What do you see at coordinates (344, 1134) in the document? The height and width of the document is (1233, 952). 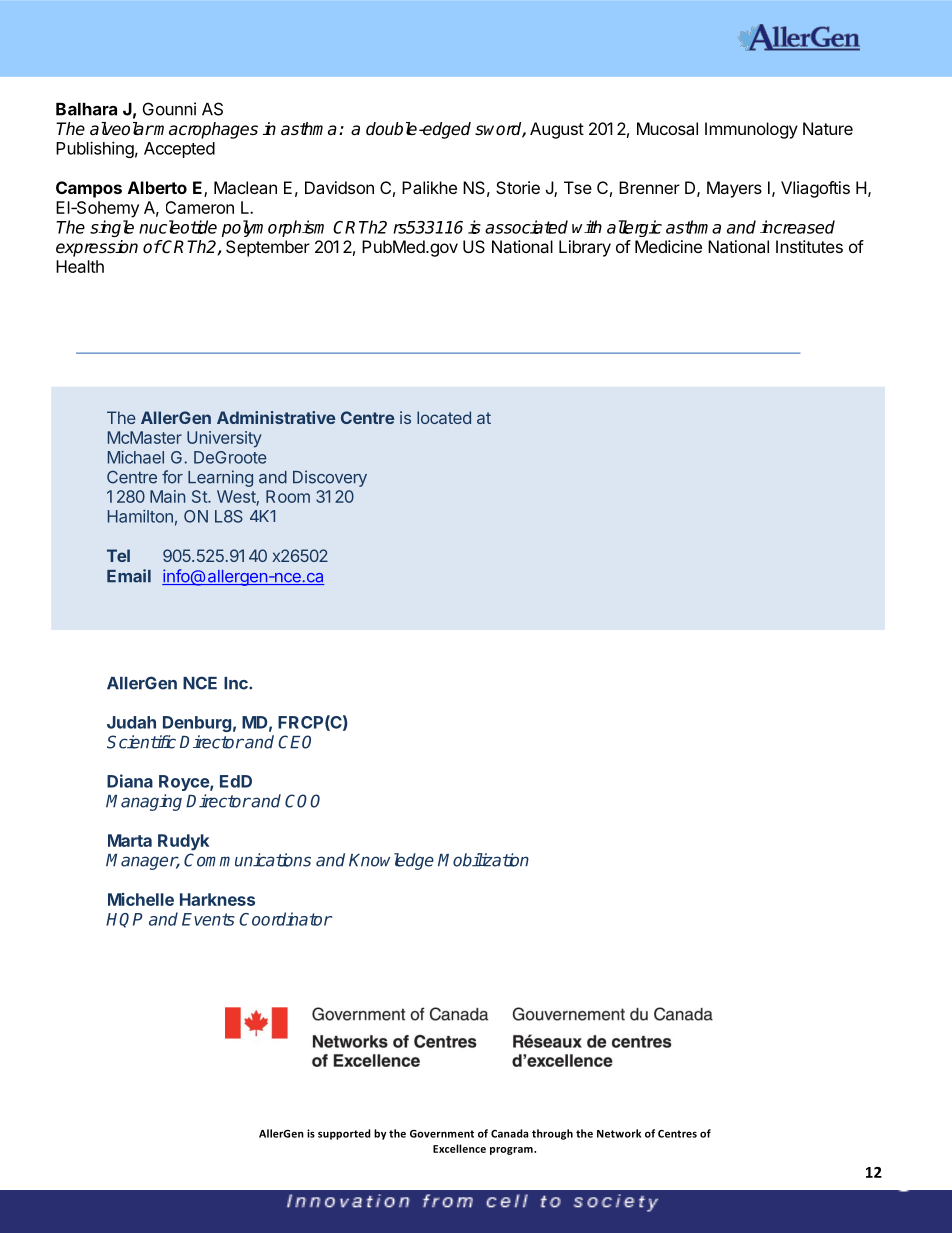 I see `supported` at bounding box center [344, 1134].
